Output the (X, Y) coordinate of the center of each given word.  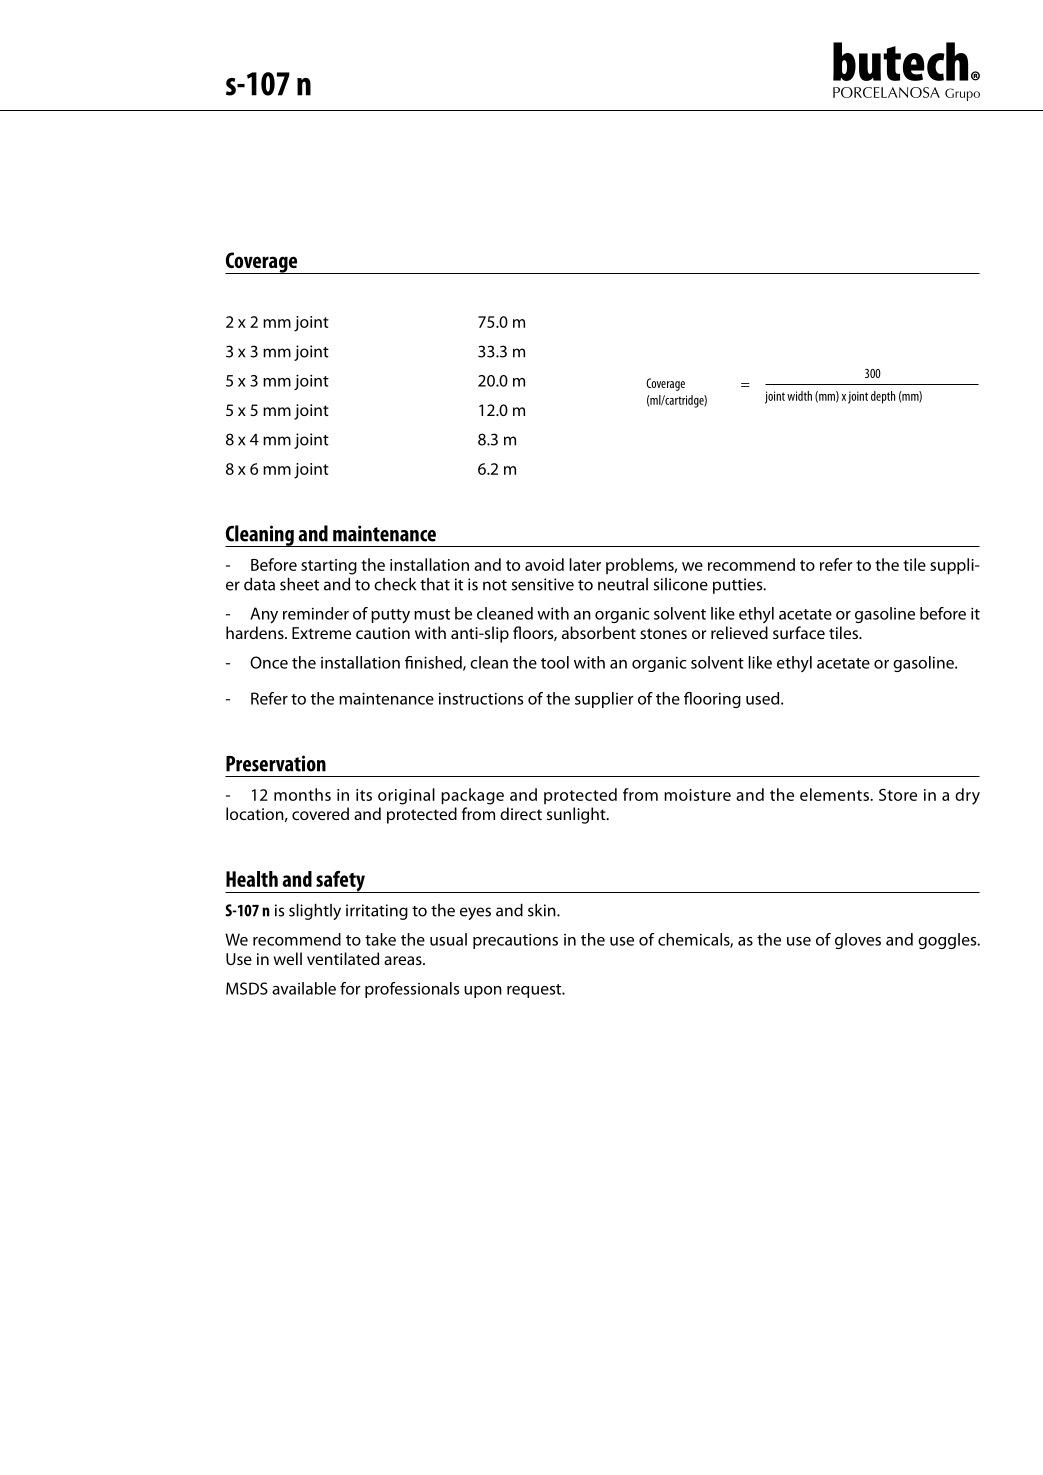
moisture (697, 795)
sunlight (577, 815)
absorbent (599, 632)
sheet (299, 584)
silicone (681, 584)
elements (835, 794)
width (799, 396)
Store (898, 794)
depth (883, 397)
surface (799, 632)
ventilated (343, 958)
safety (340, 882)
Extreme (321, 633)
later (585, 564)
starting (329, 567)
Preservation (276, 763)
